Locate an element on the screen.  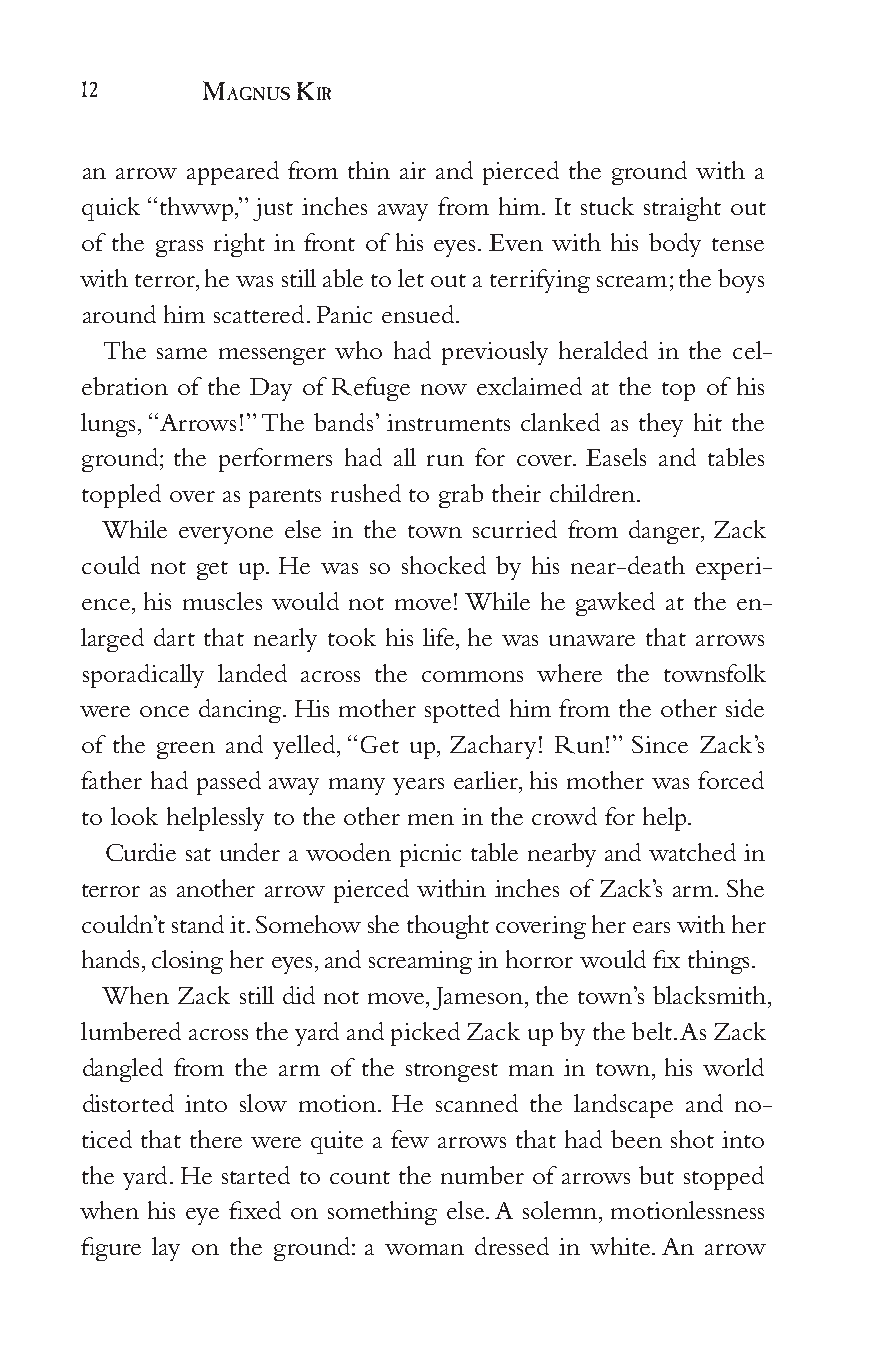
they is located at coordinates (661, 425).
